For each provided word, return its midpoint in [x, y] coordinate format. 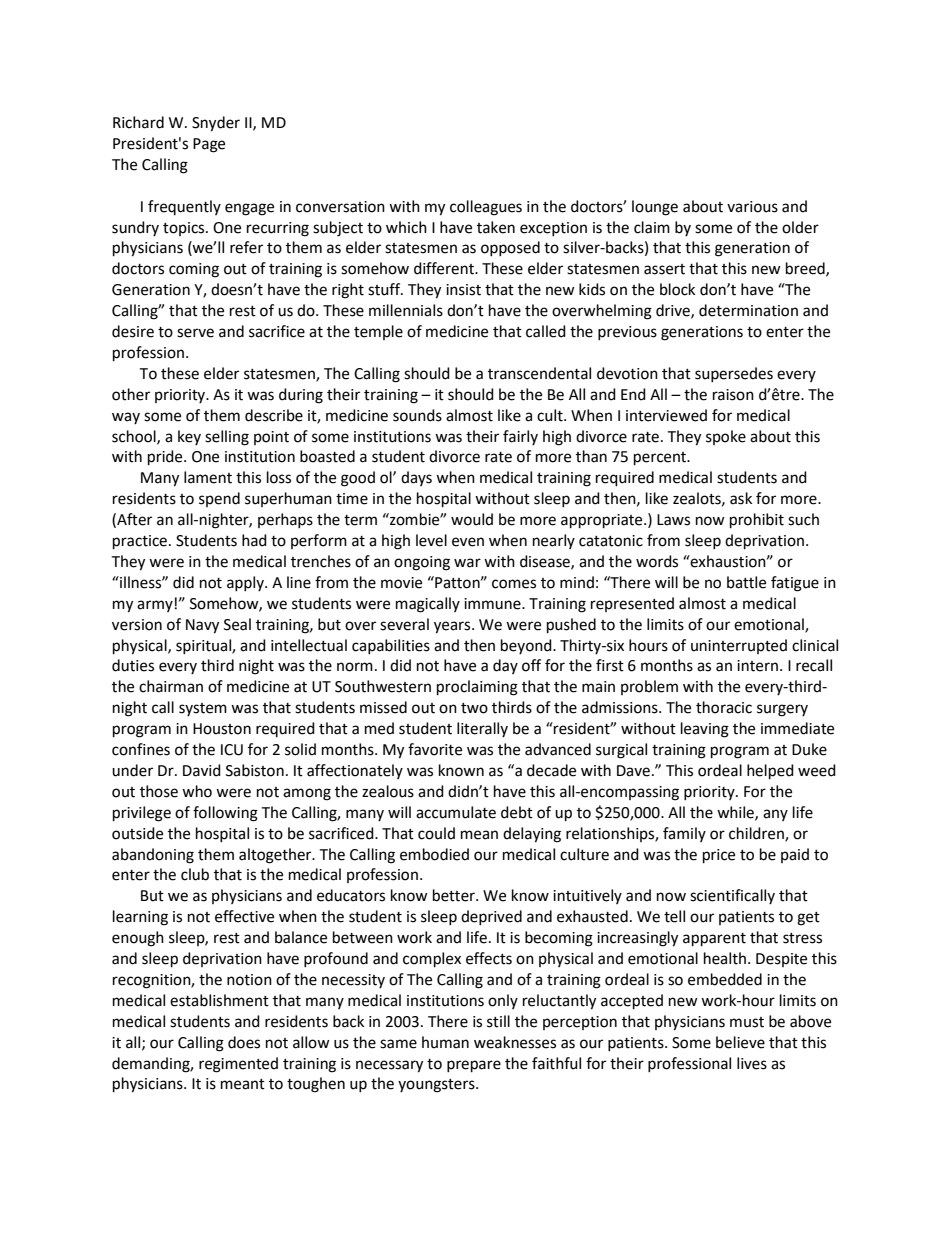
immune [493, 604]
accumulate [456, 812]
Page [209, 145]
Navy [202, 626]
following [225, 814]
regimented [238, 1065]
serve [195, 333]
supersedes [734, 374]
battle [746, 582]
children [757, 834]
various [752, 207]
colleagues [486, 208]
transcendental [539, 373]
